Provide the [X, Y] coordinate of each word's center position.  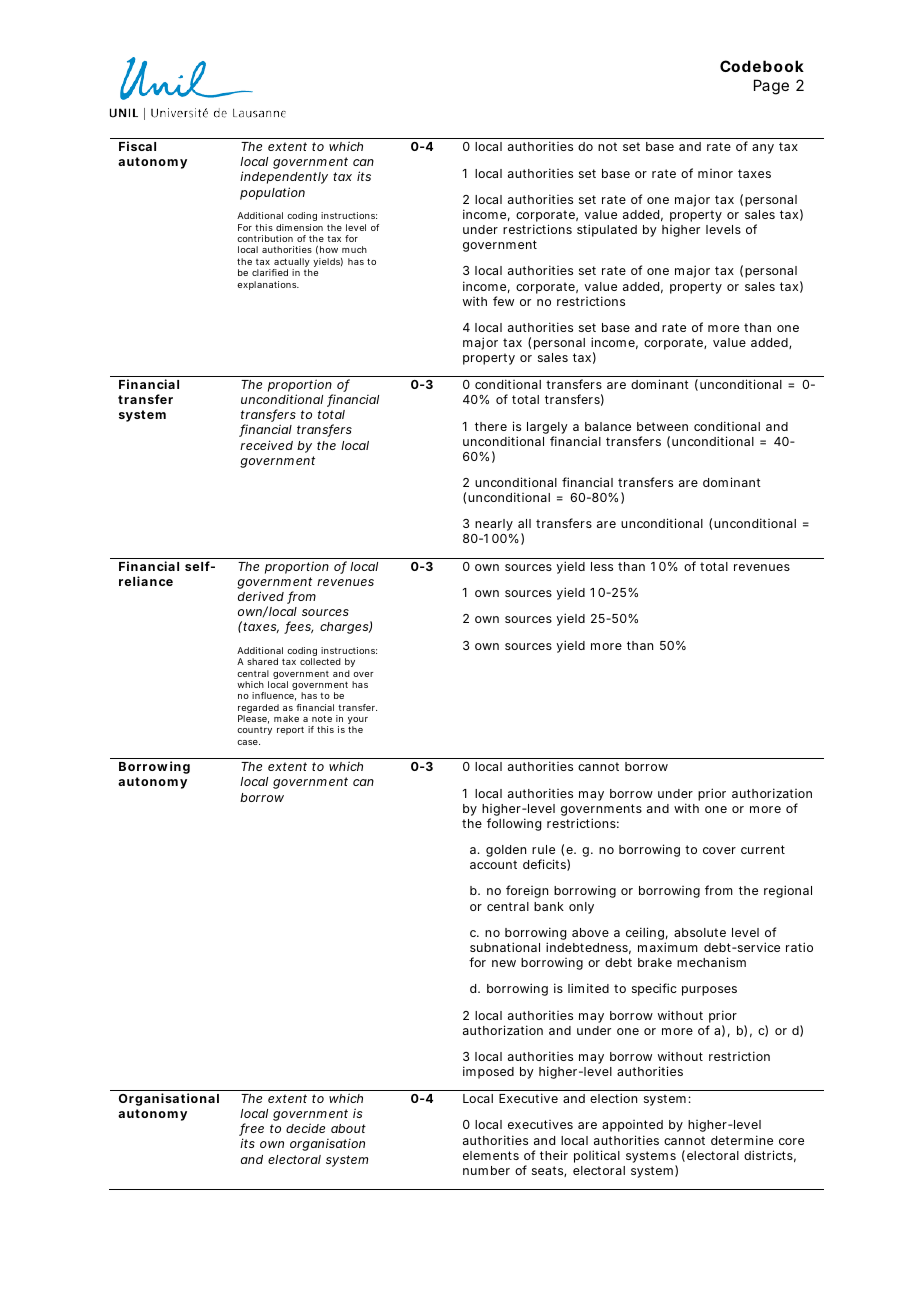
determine [742, 1140]
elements [491, 1155]
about [348, 1128]
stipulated [607, 230]
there [491, 426]
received [266, 445]
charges [346, 627]
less [602, 566]
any [763, 149]
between [662, 426]
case [248, 742]
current [763, 849]
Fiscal [137, 146]
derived [263, 597]
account [493, 864]
